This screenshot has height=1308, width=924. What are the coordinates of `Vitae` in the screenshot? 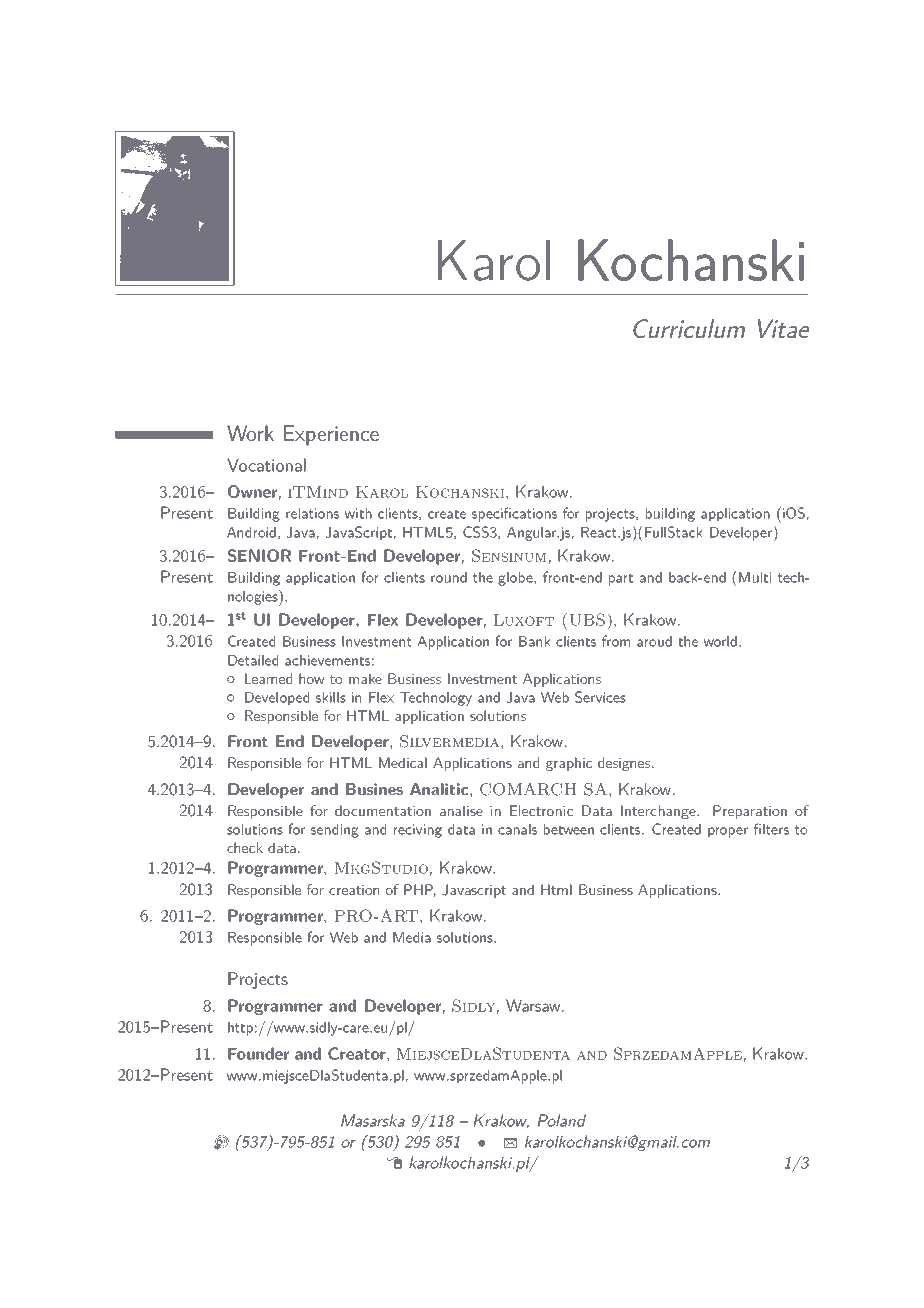 It's located at (783, 328).
